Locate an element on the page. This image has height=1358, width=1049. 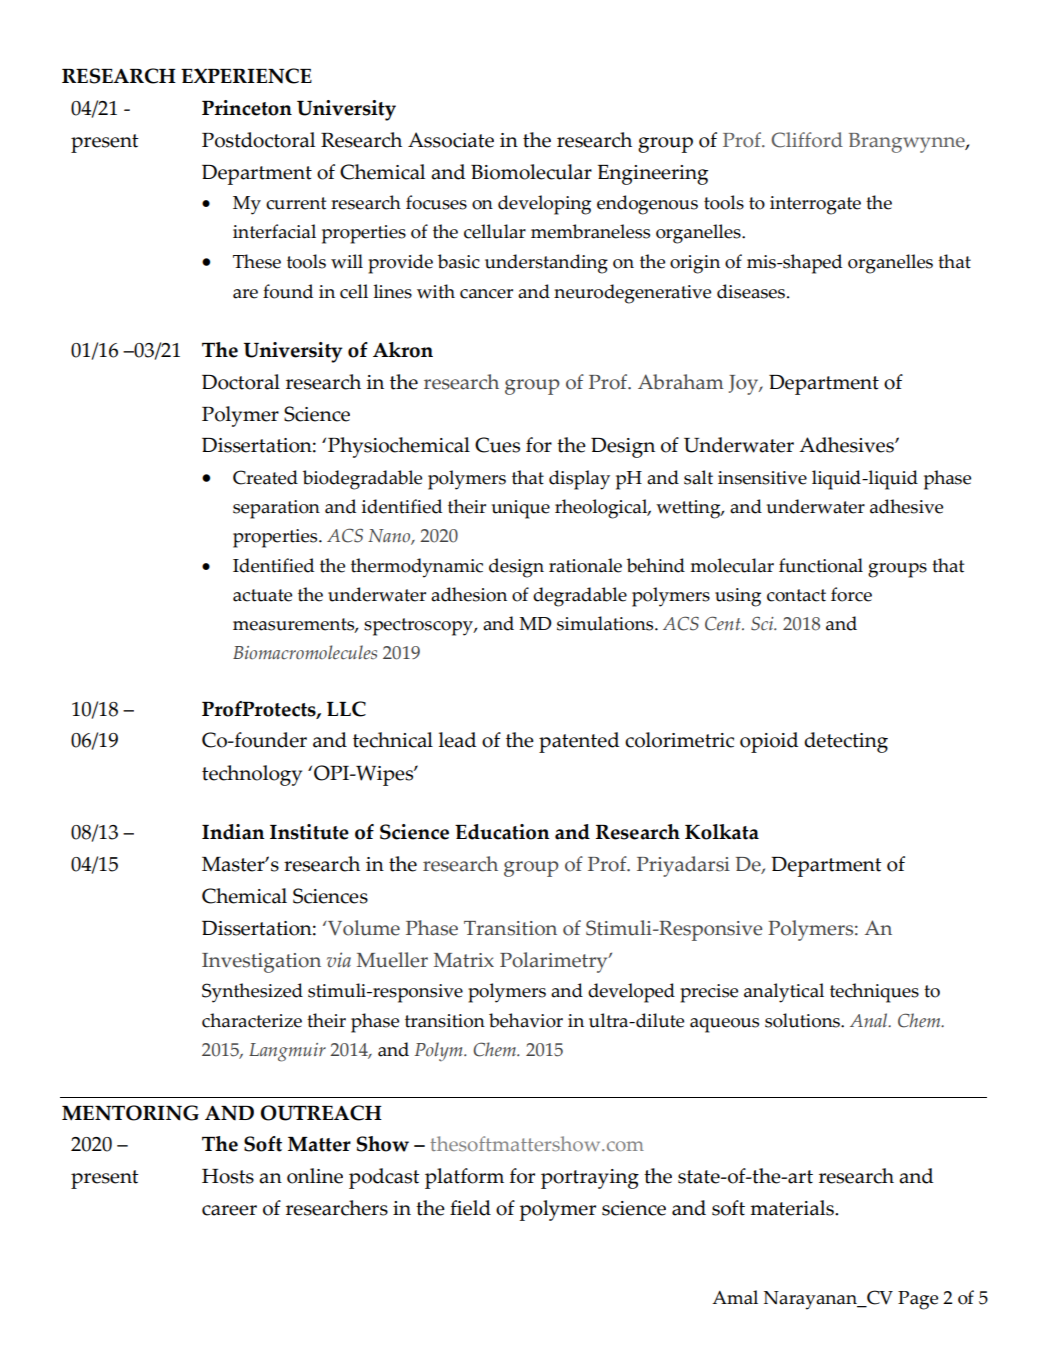
career is located at coordinates (229, 1210).
